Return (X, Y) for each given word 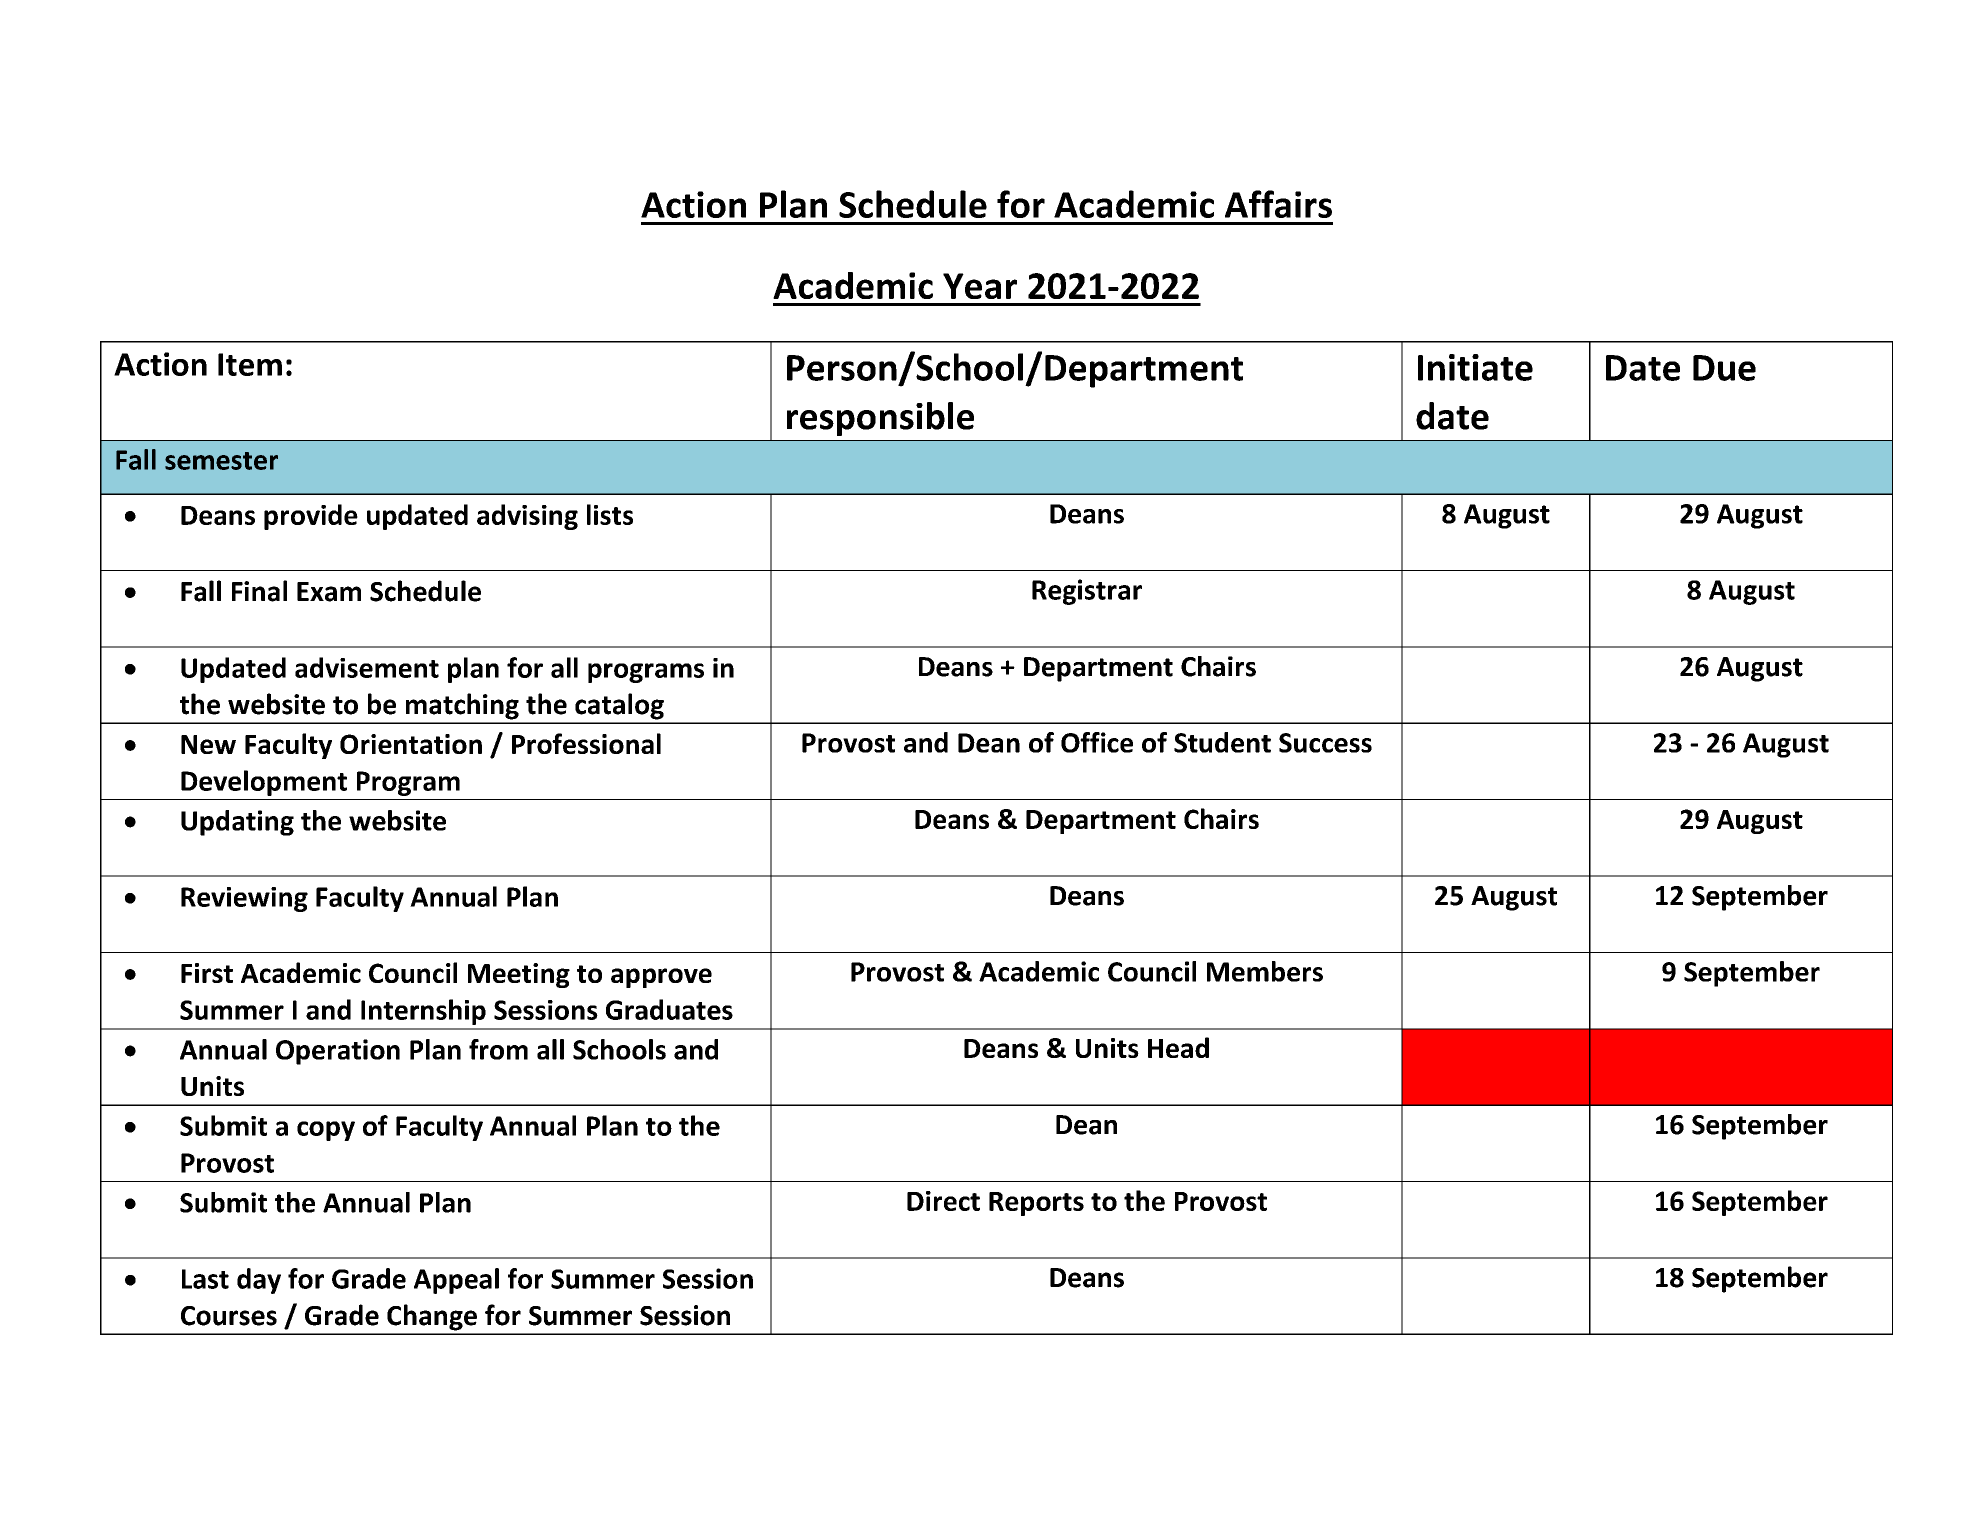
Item (250, 364)
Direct (943, 1201)
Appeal (456, 1281)
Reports (1036, 1204)
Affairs (1278, 204)
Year (980, 286)
